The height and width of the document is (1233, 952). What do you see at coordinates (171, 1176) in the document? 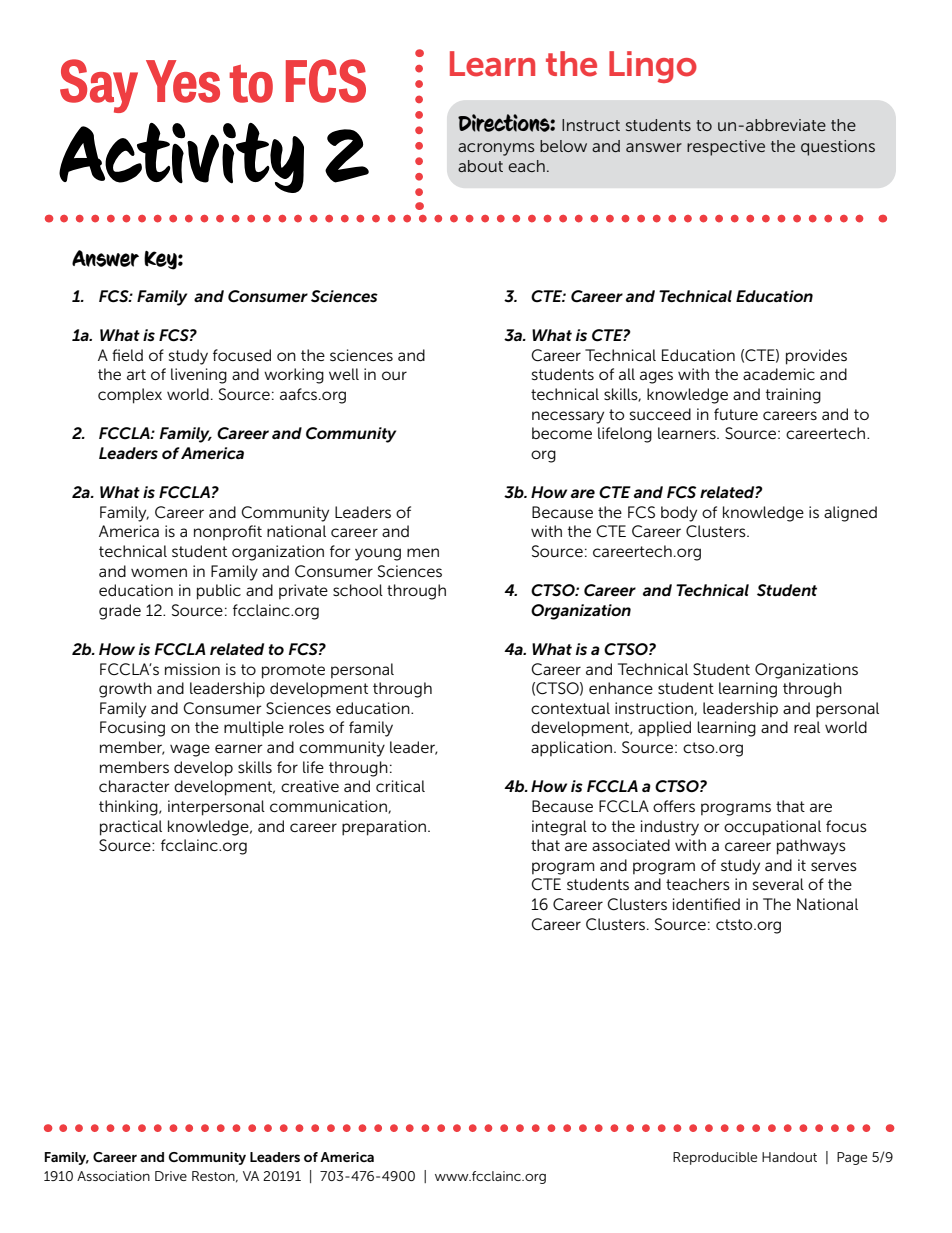
I see `Drive` at bounding box center [171, 1176].
